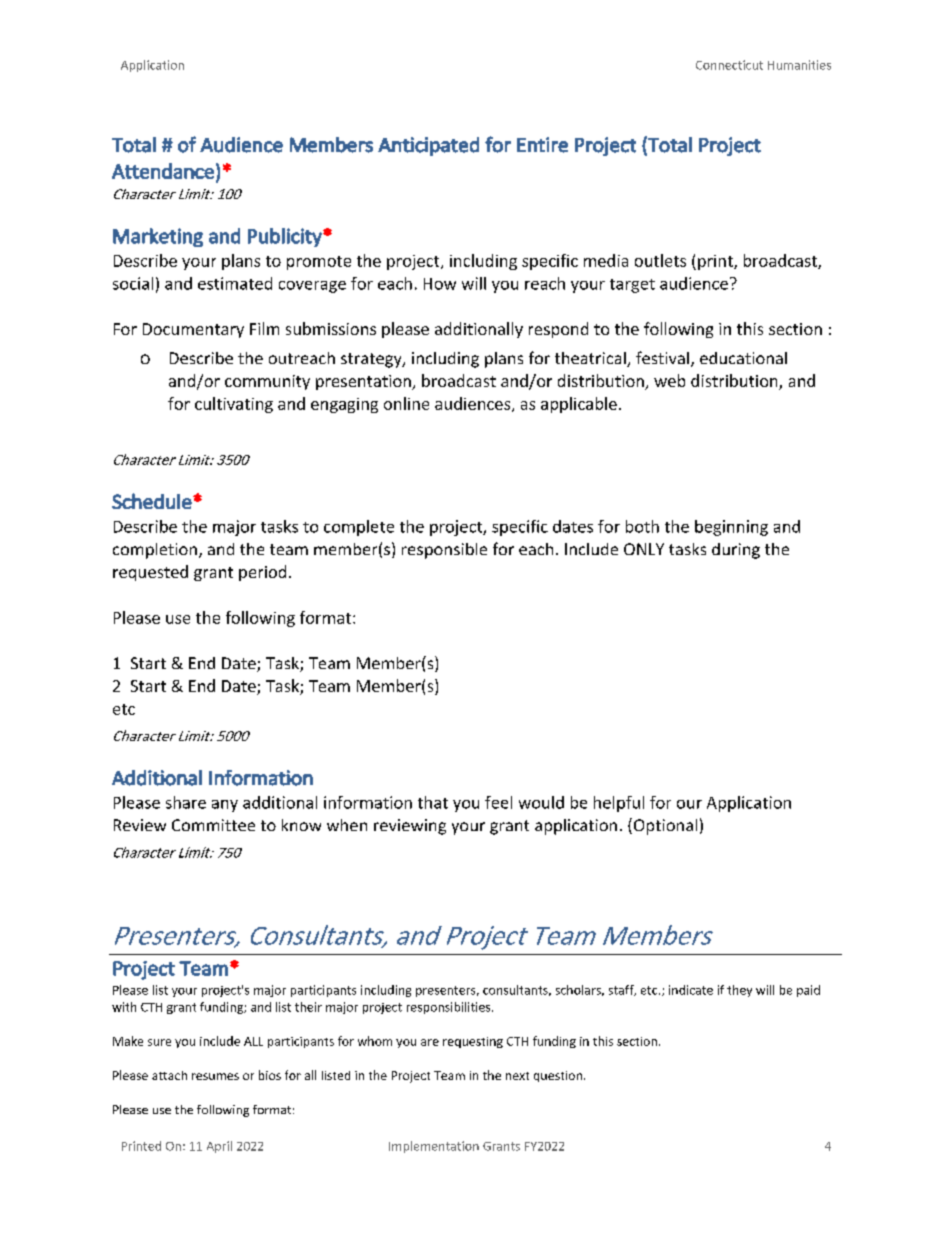 The image size is (952, 1233). What do you see at coordinates (163, 171) in the screenshot?
I see `Attendance` at bounding box center [163, 171].
